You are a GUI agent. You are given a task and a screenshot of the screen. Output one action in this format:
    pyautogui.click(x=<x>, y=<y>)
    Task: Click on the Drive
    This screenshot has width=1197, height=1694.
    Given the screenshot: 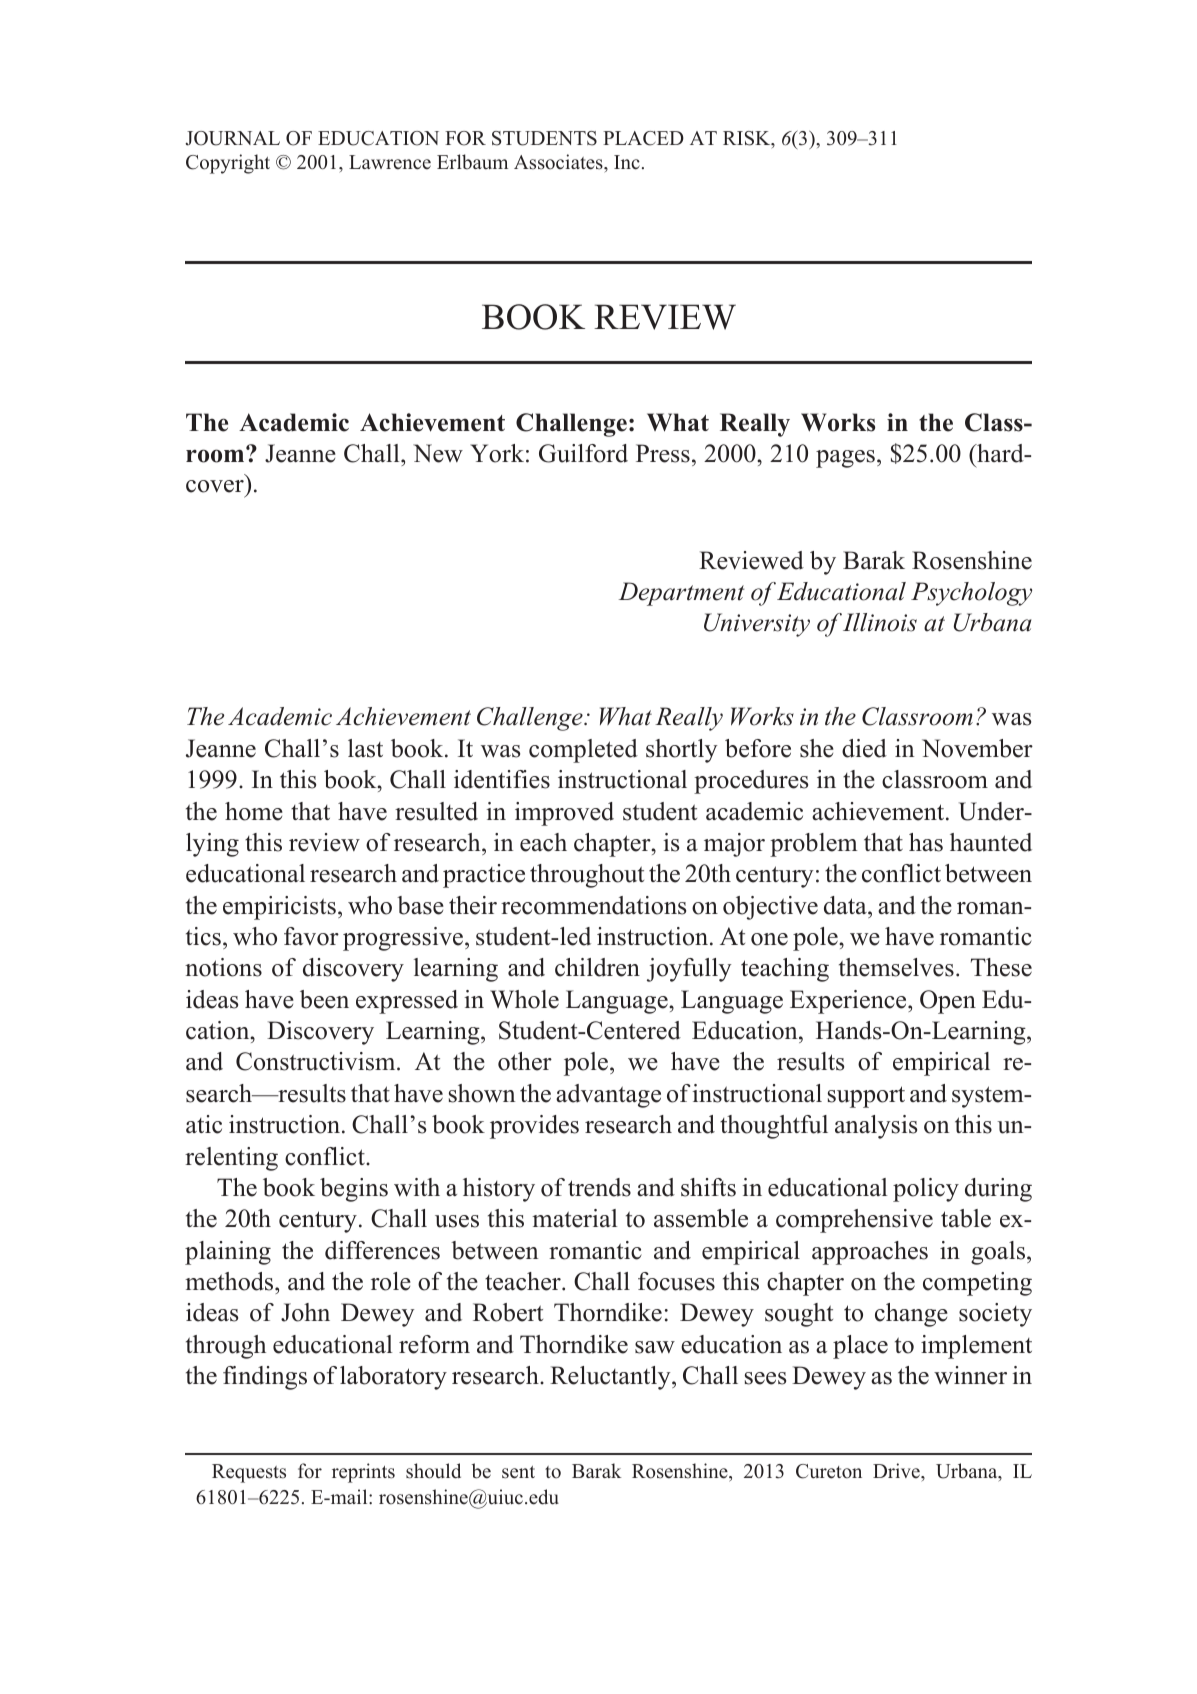 What is the action you would take?
    pyautogui.click(x=897, y=1471)
